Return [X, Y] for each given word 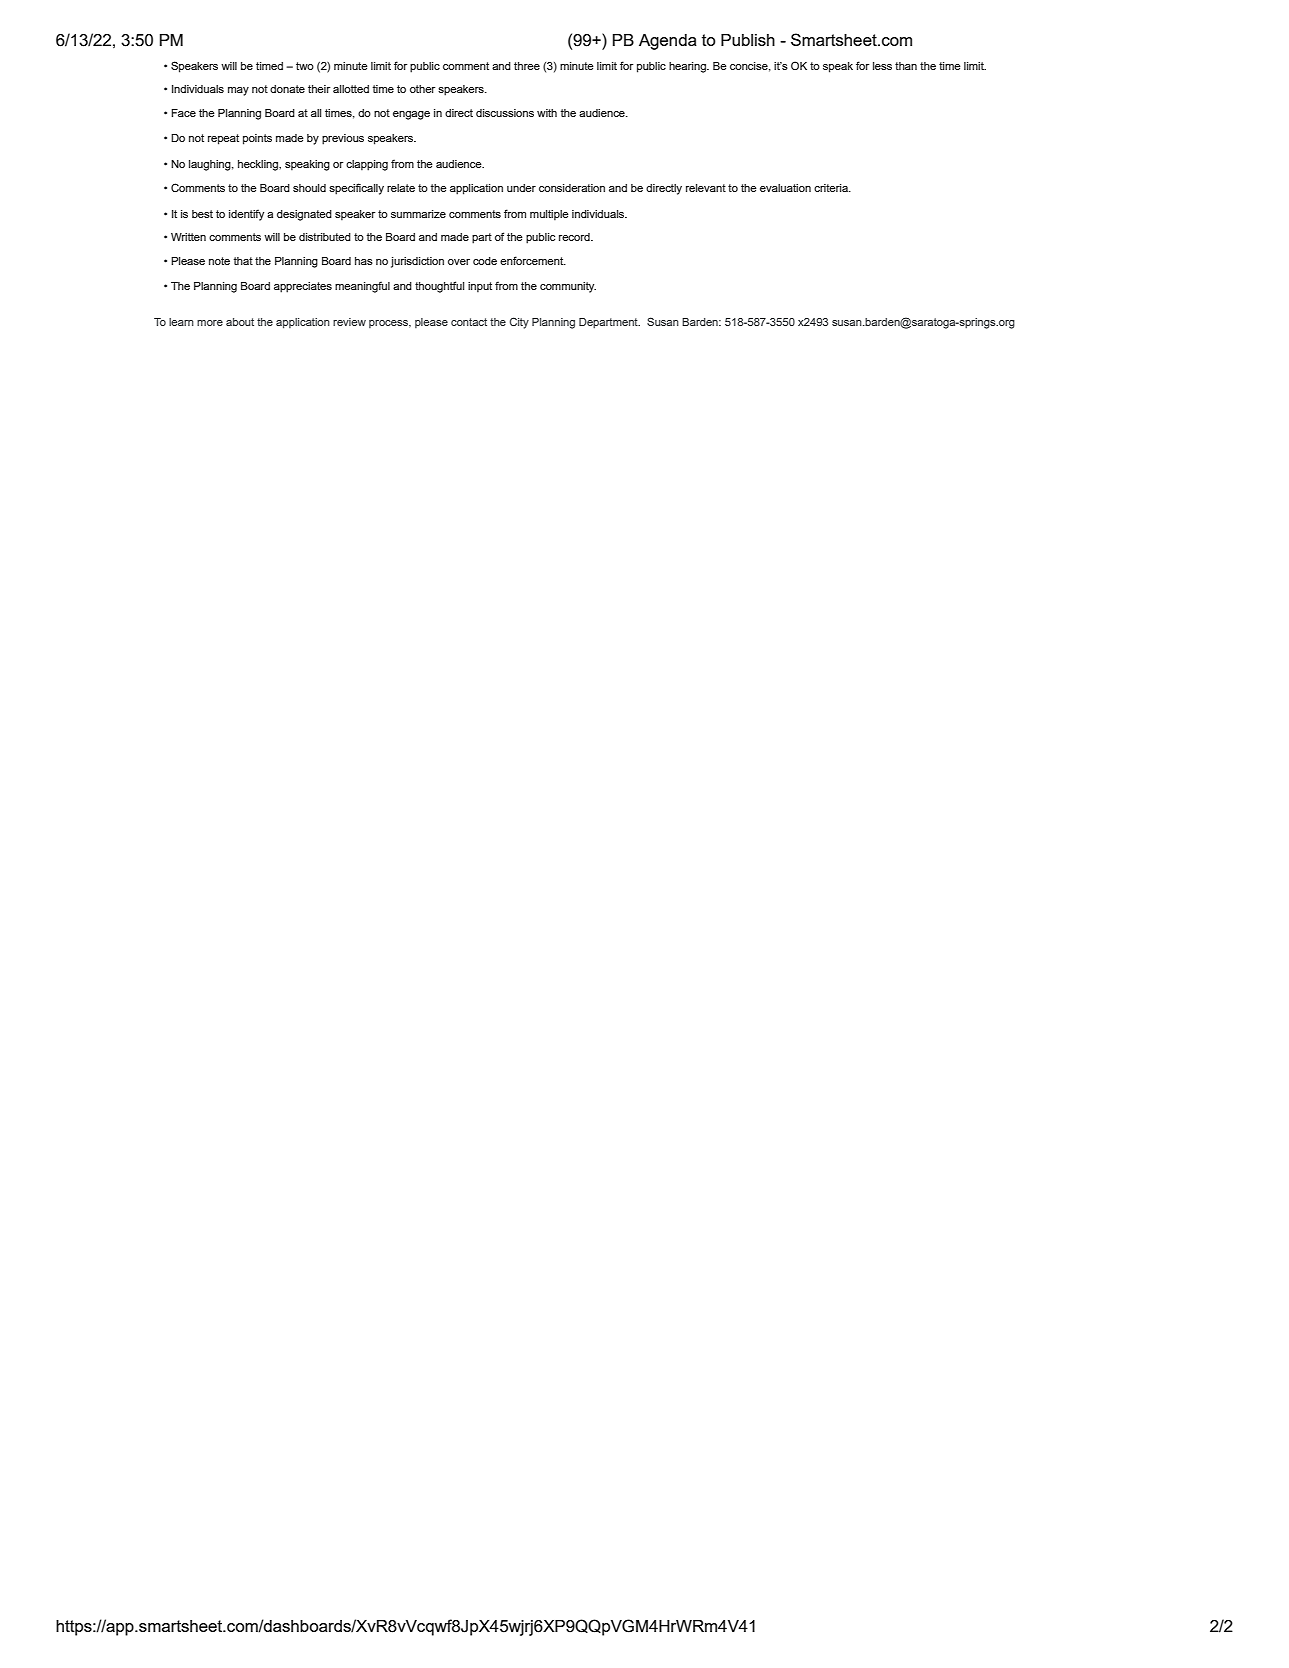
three [527, 66]
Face [183, 113]
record [575, 237]
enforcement [533, 260]
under [521, 188]
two [305, 66]
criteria [832, 188]
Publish [748, 40]
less [882, 66]
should [309, 188]
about [240, 322]
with [547, 113]
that [243, 261]
